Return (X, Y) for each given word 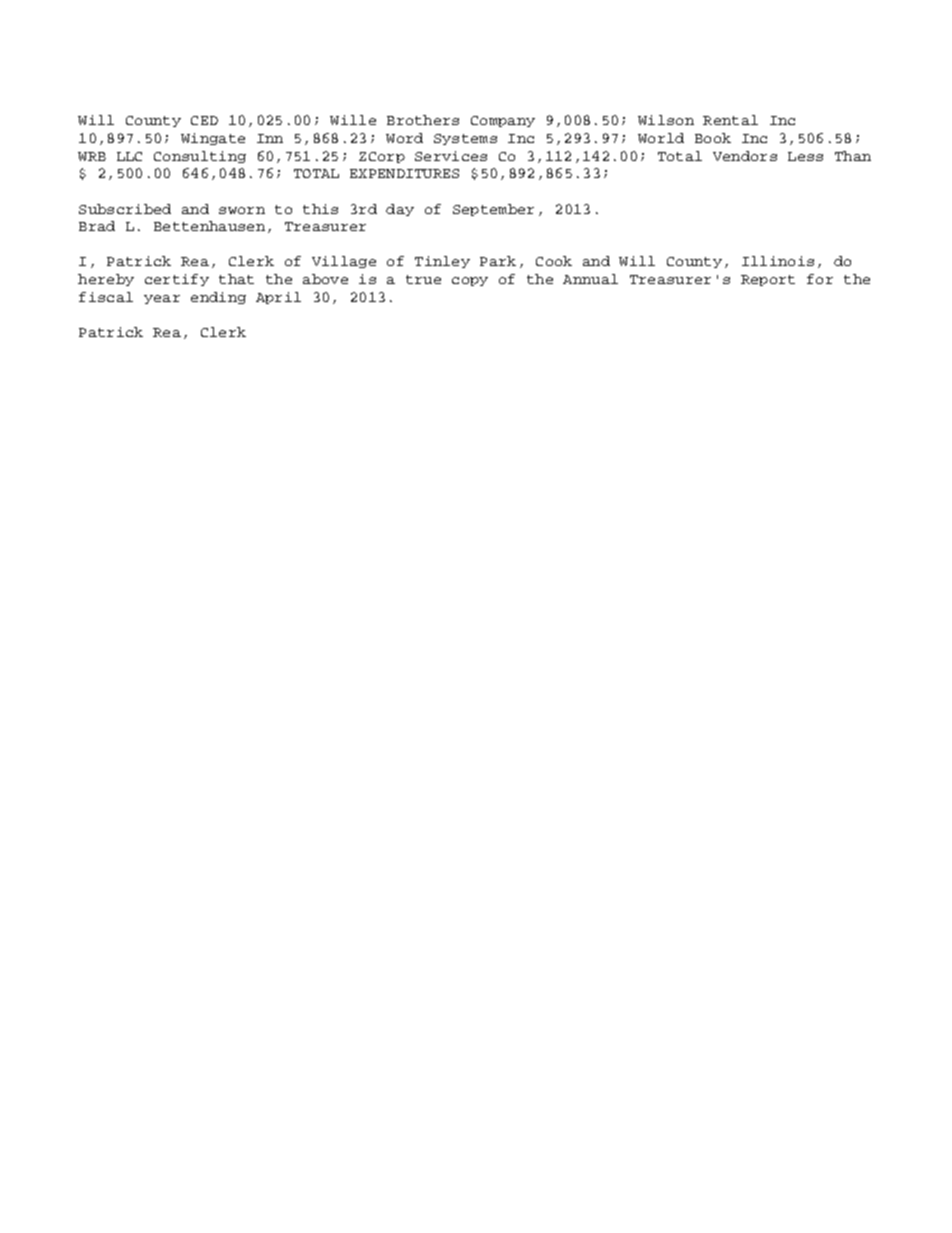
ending (218, 298)
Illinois (778, 261)
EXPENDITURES (404, 173)
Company (503, 121)
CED (204, 120)
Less (805, 156)
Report (768, 280)
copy (470, 281)
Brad (97, 226)
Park (498, 261)
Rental (730, 120)
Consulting (200, 157)
